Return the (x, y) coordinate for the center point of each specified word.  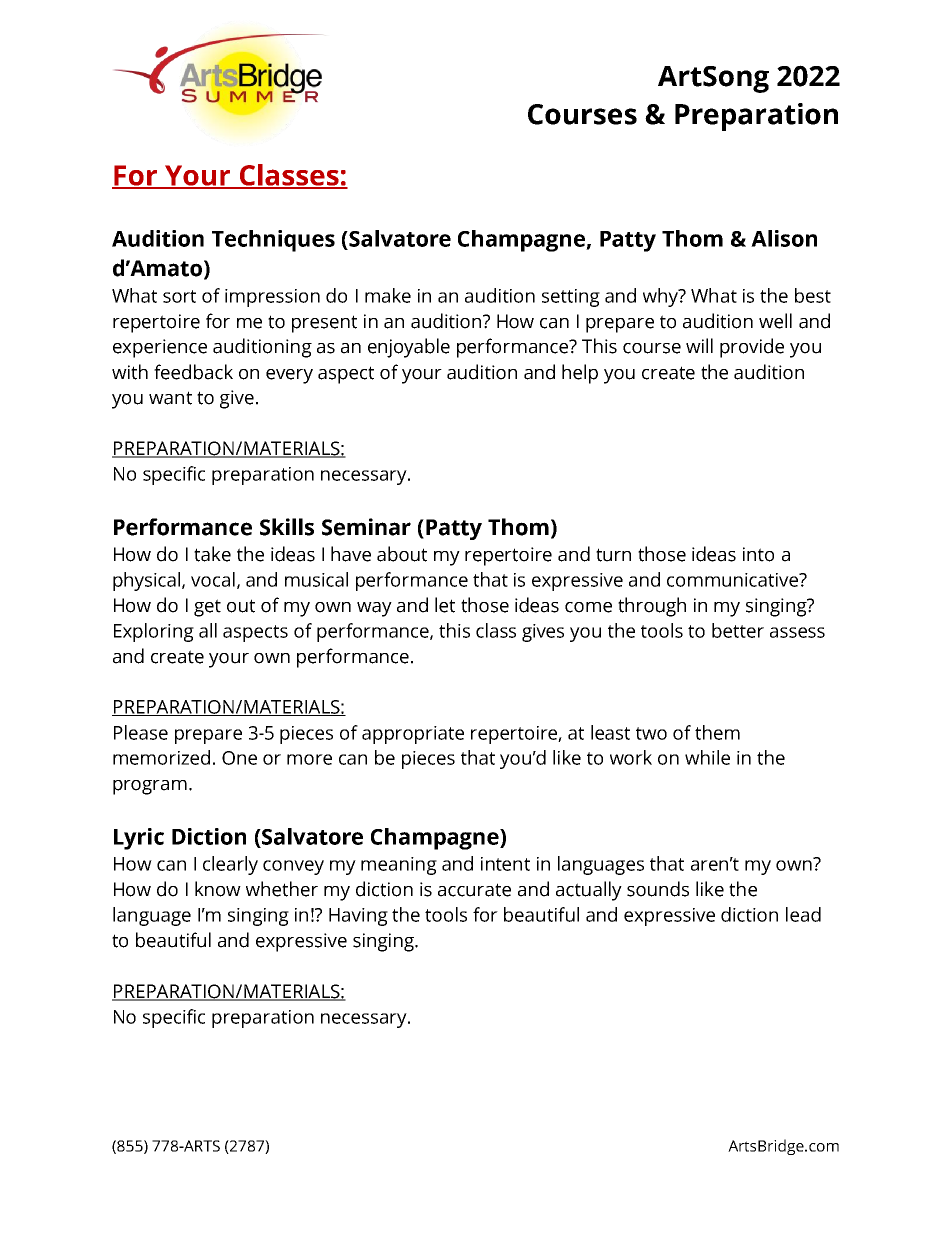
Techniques (273, 241)
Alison (784, 238)
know (218, 889)
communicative (734, 580)
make (388, 295)
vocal (213, 579)
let (445, 605)
